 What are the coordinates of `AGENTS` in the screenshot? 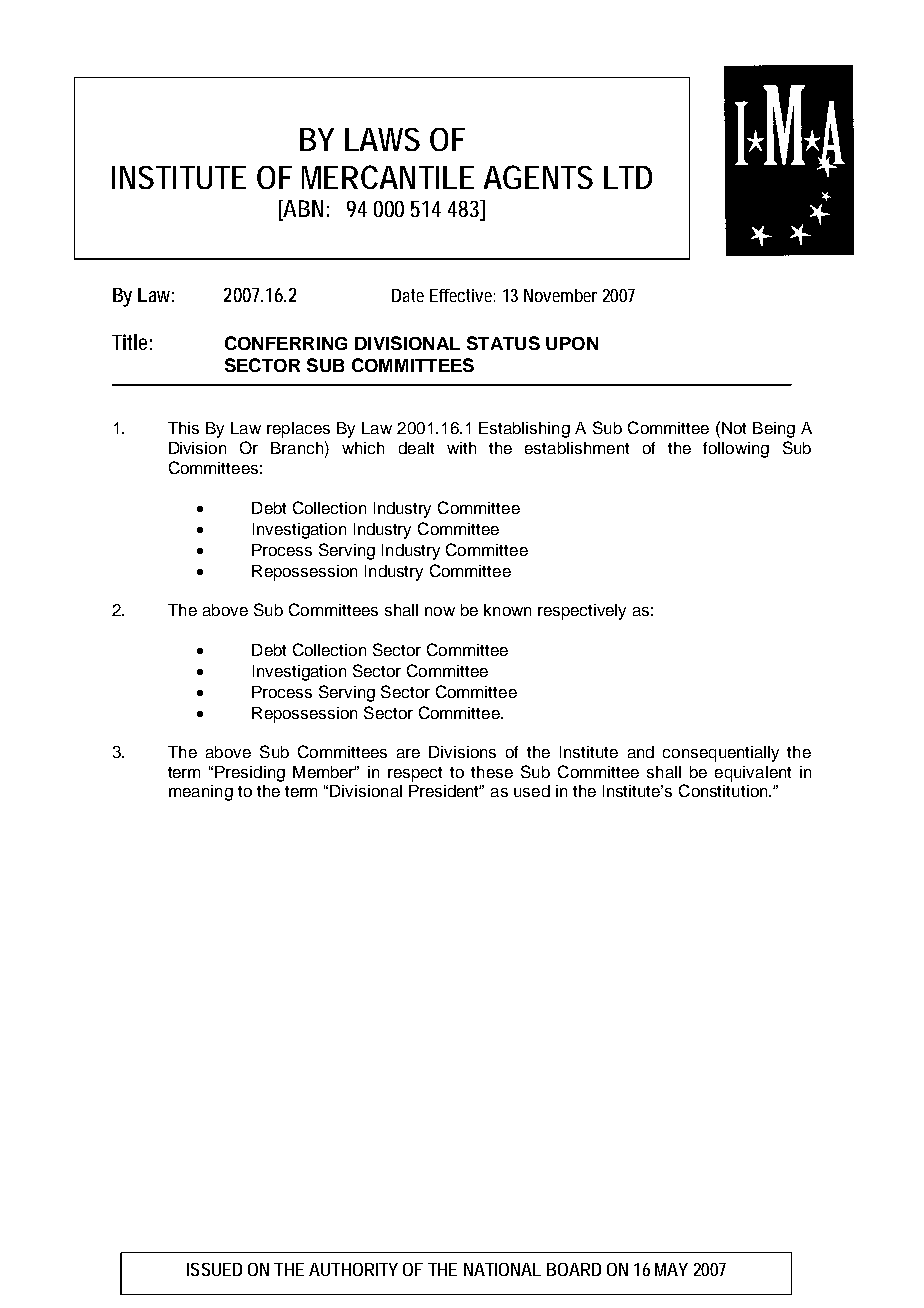 It's located at (538, 177).
